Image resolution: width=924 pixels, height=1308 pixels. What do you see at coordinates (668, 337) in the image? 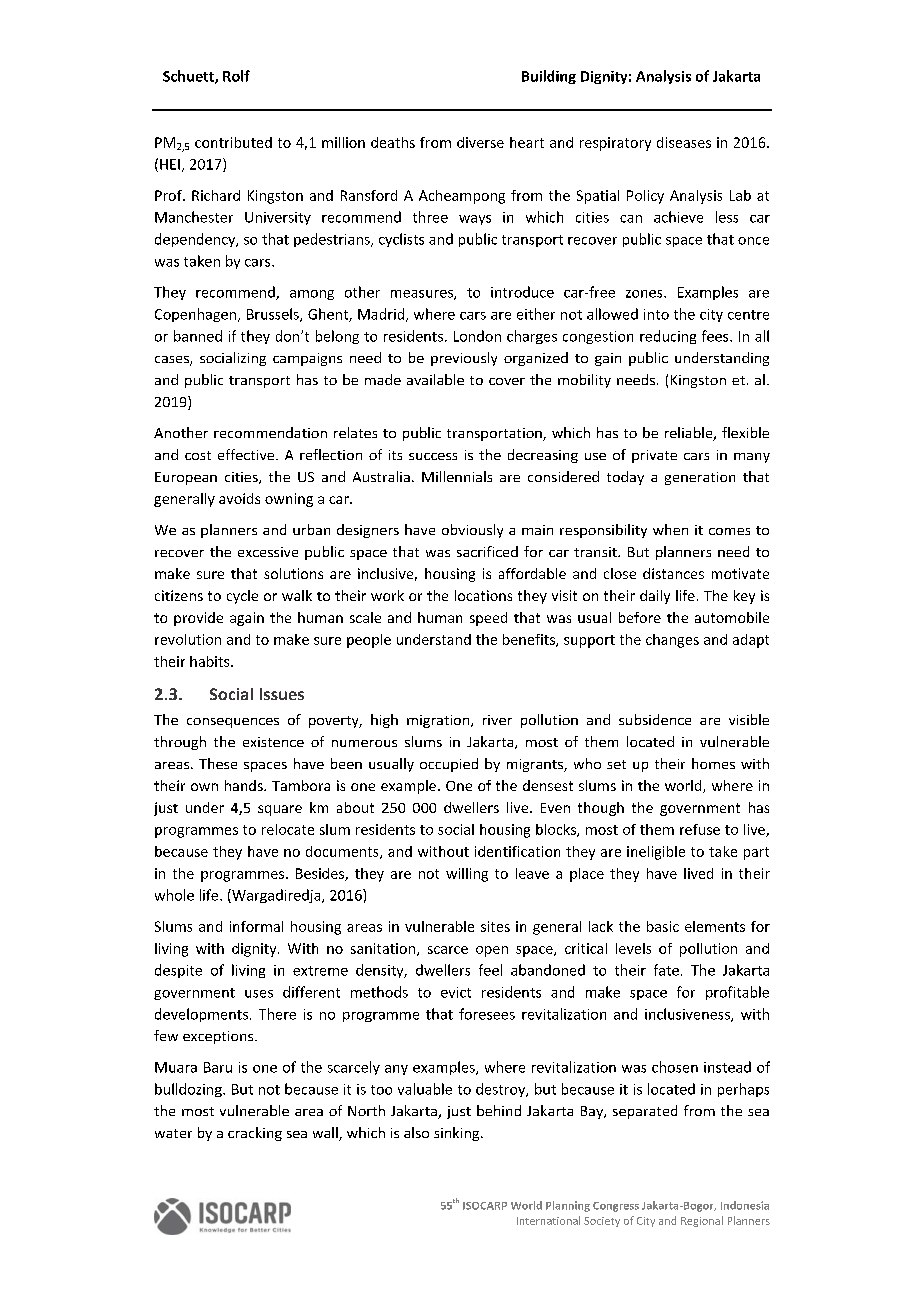
I see `reducing` at bounding box center [668, 337].
